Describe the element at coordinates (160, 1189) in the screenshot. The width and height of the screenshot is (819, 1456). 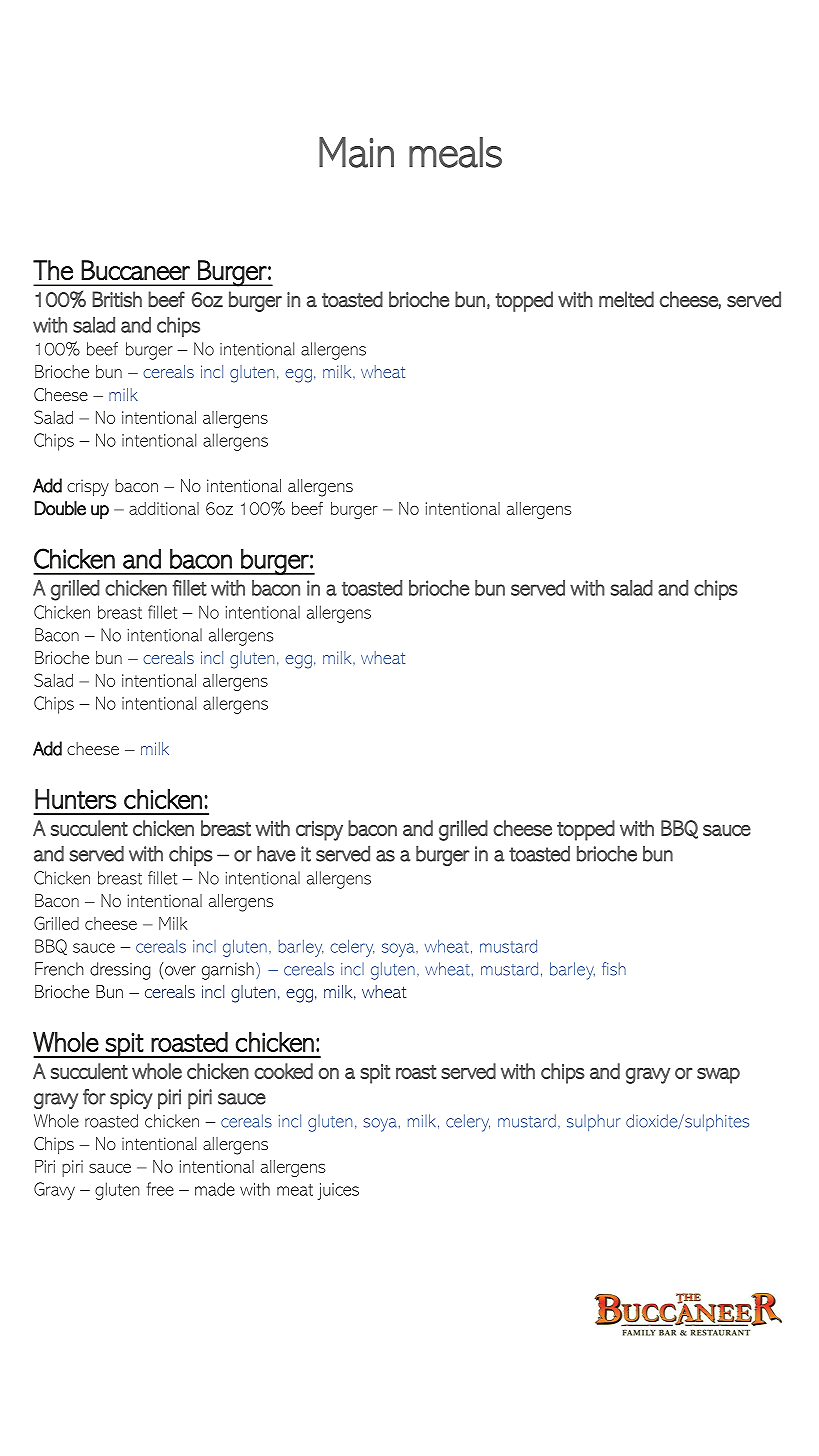
I see `free` at that location.
